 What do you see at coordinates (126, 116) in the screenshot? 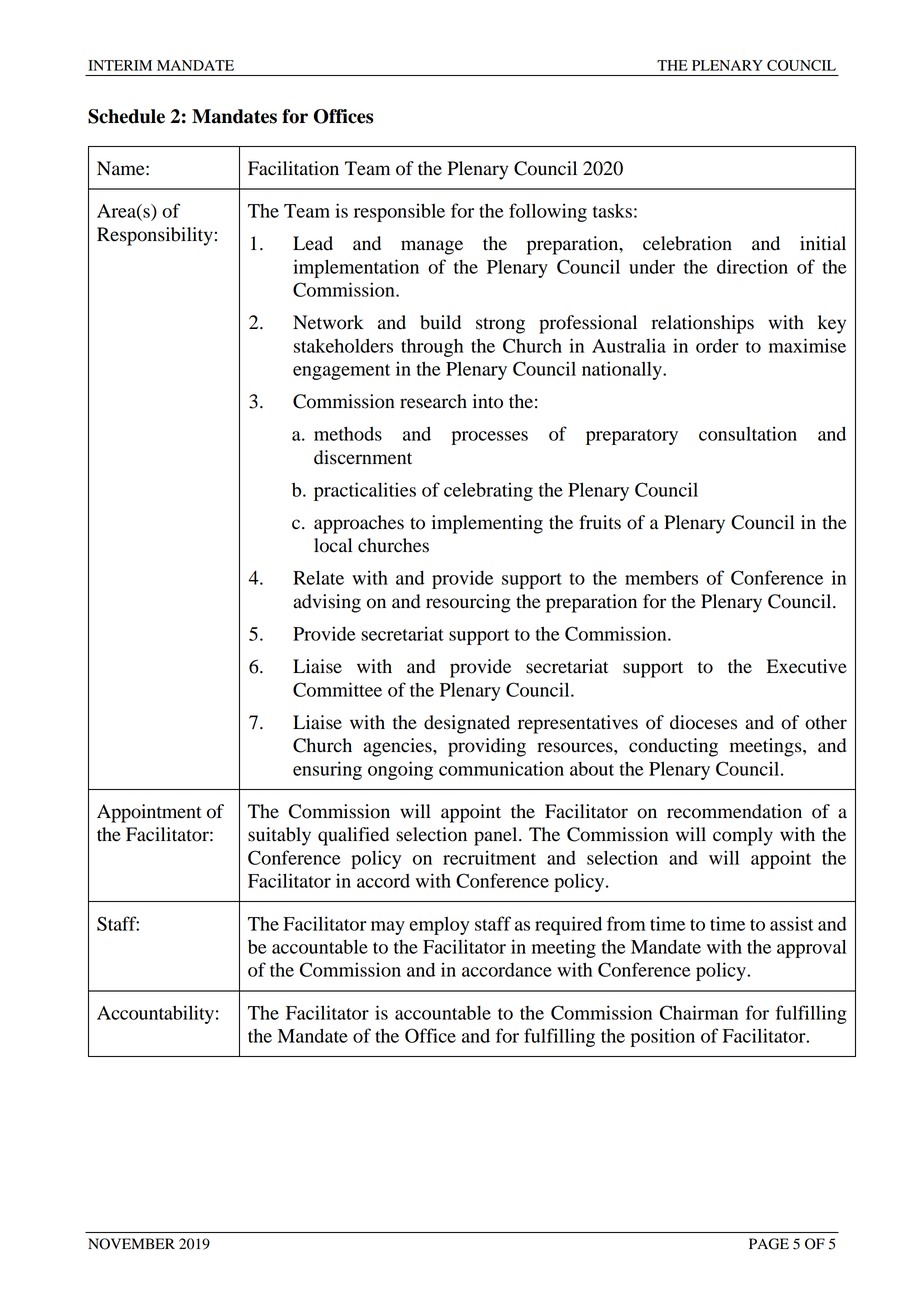
I see `Schedule` at bounding box center [126, 116].
